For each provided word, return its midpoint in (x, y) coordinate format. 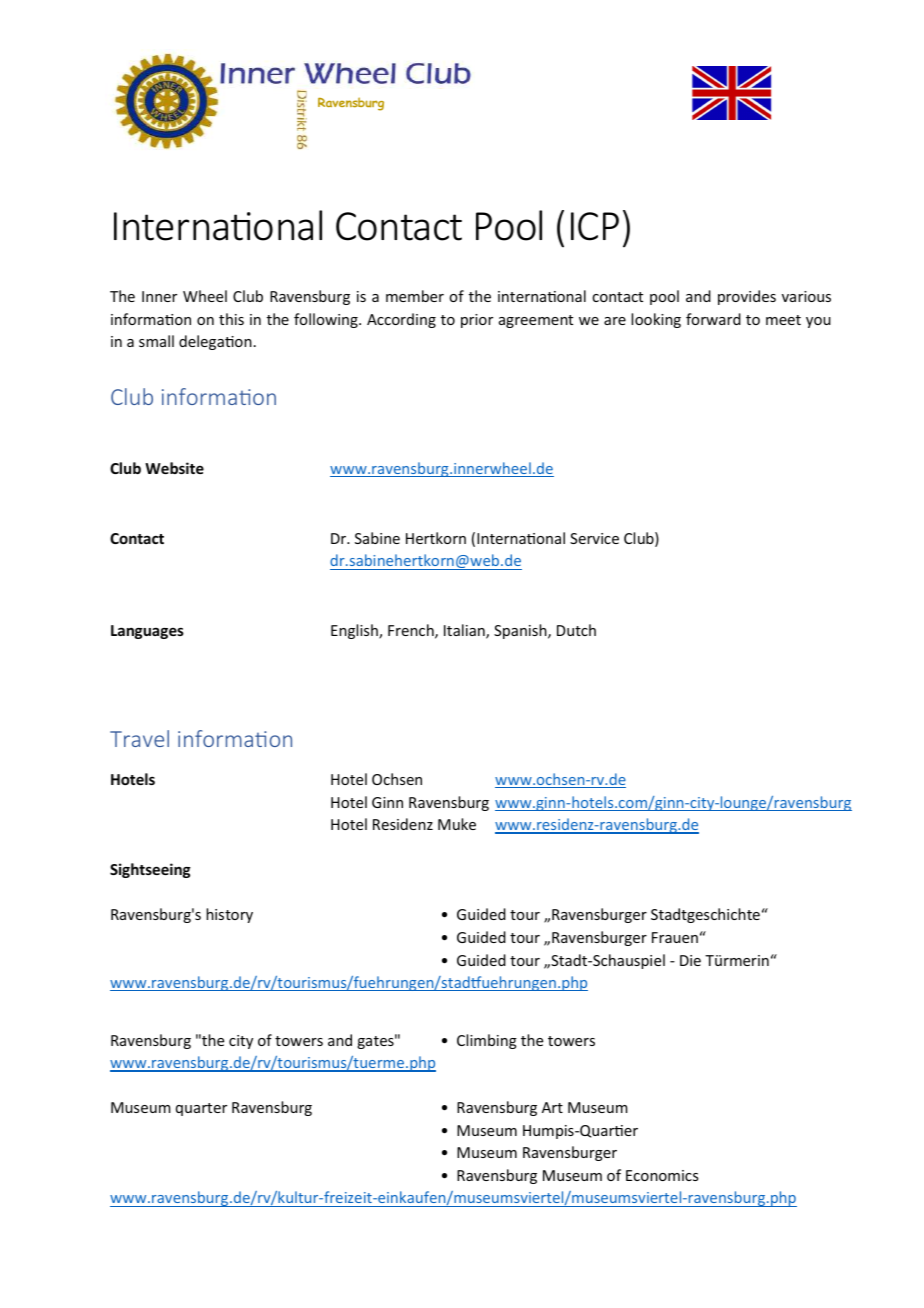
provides (747, 297)
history (229, 915)
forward (713, 319)
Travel (139, 738)
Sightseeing (150, 870)
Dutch (576, 630)
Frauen (675, 937)
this (231, 319)
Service (594, 538)
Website (174, 468)
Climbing (487, 1041)
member (415, 296)
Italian (465, 631)
